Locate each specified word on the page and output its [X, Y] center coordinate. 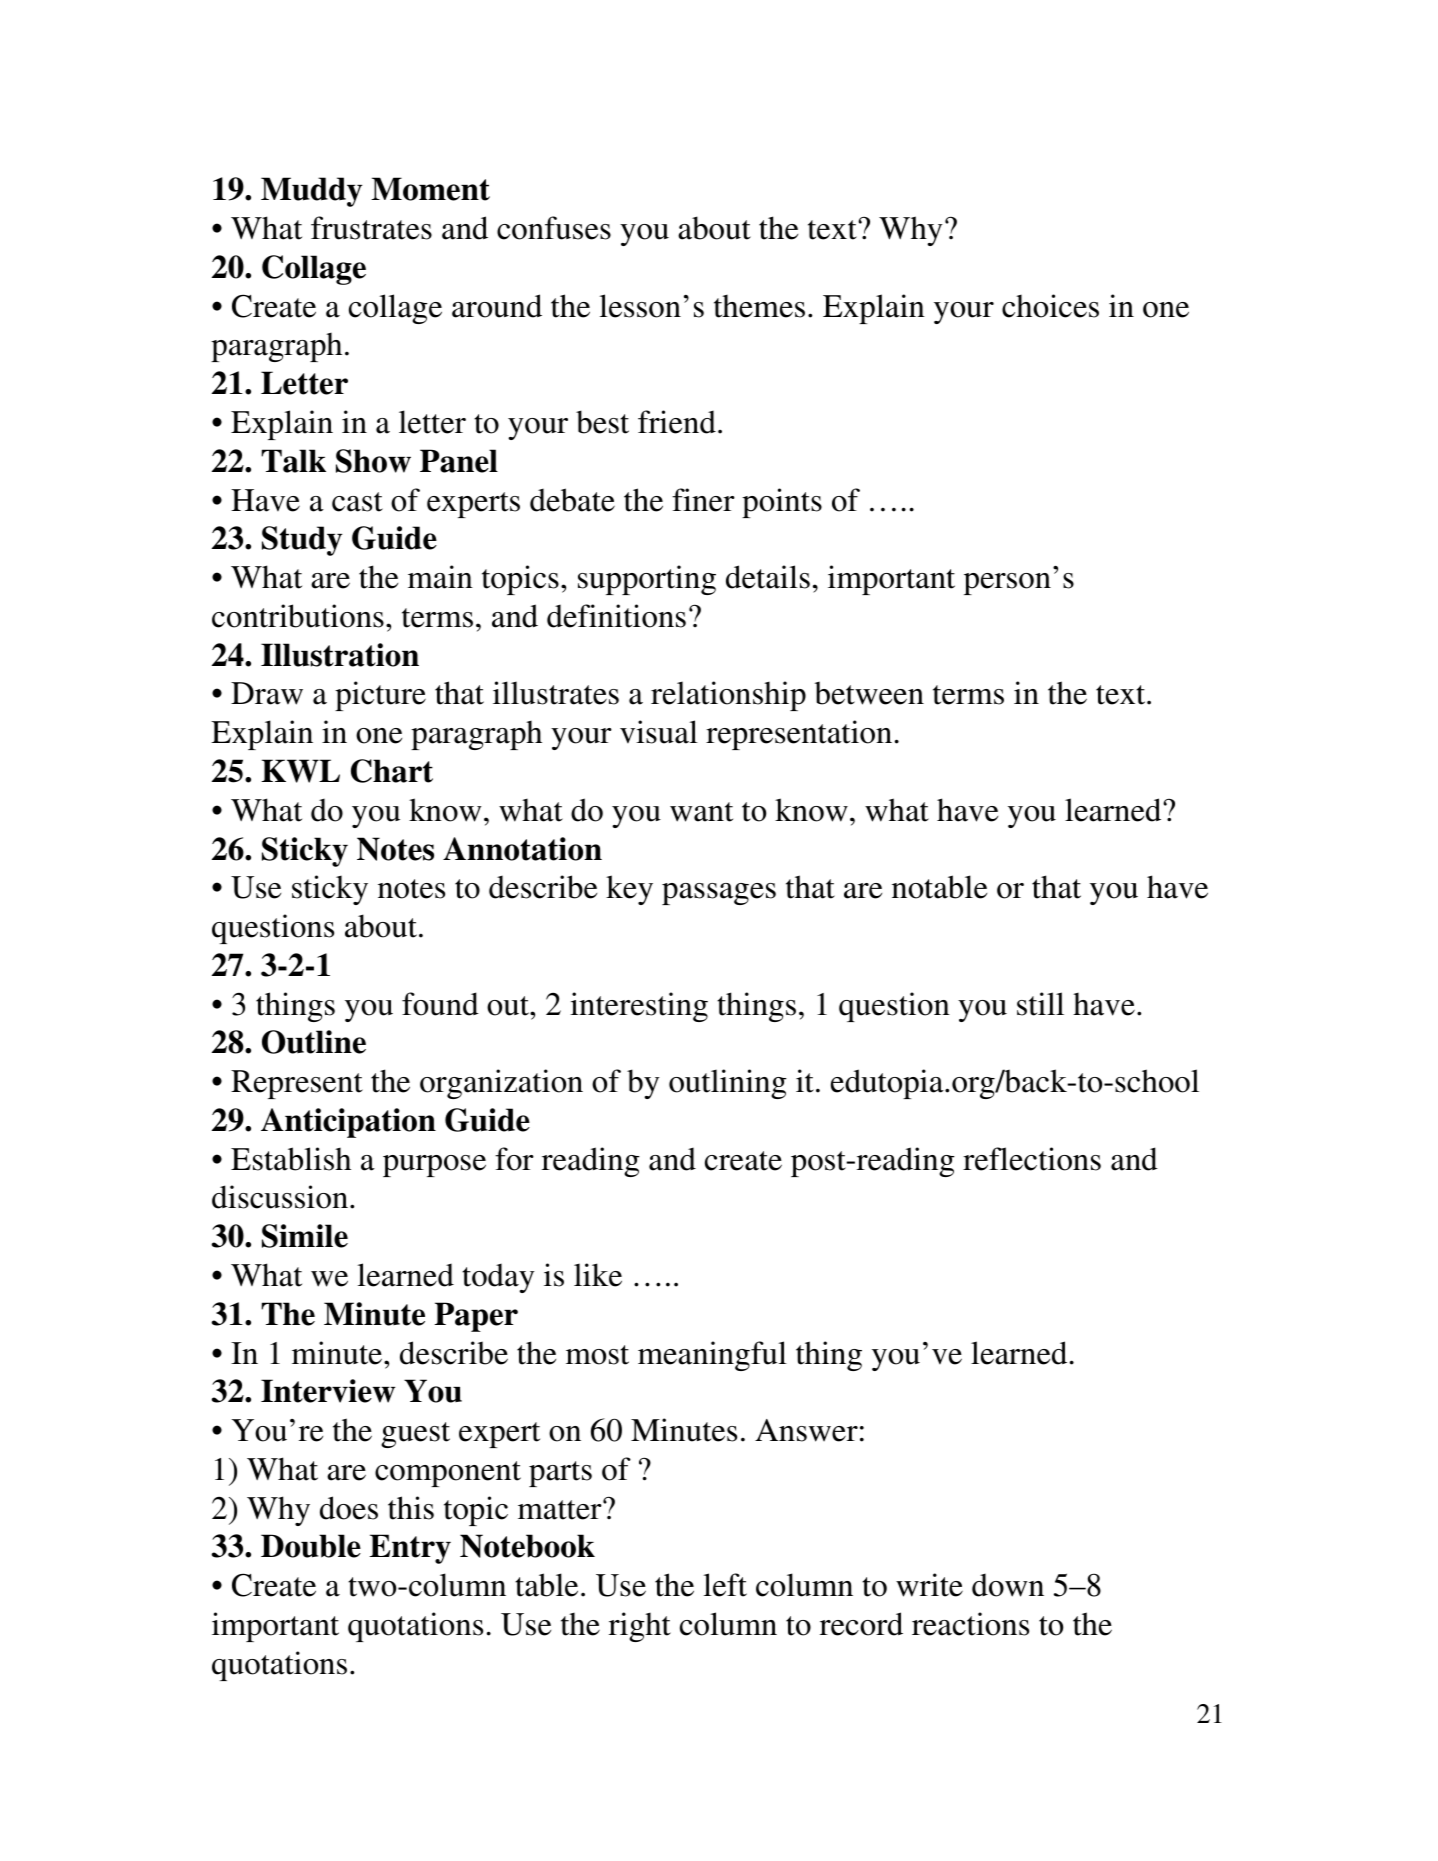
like [598, 1275]
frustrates [371, 228]
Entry [410, 1549]
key [629, 890]
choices [1050, 306]
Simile [305, 1236]
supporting [647, 580]
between [869, 693]
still [1040, 1004]
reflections [1032, 1159]
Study [302, 541]
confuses [554, 228]
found [440, 1004]
